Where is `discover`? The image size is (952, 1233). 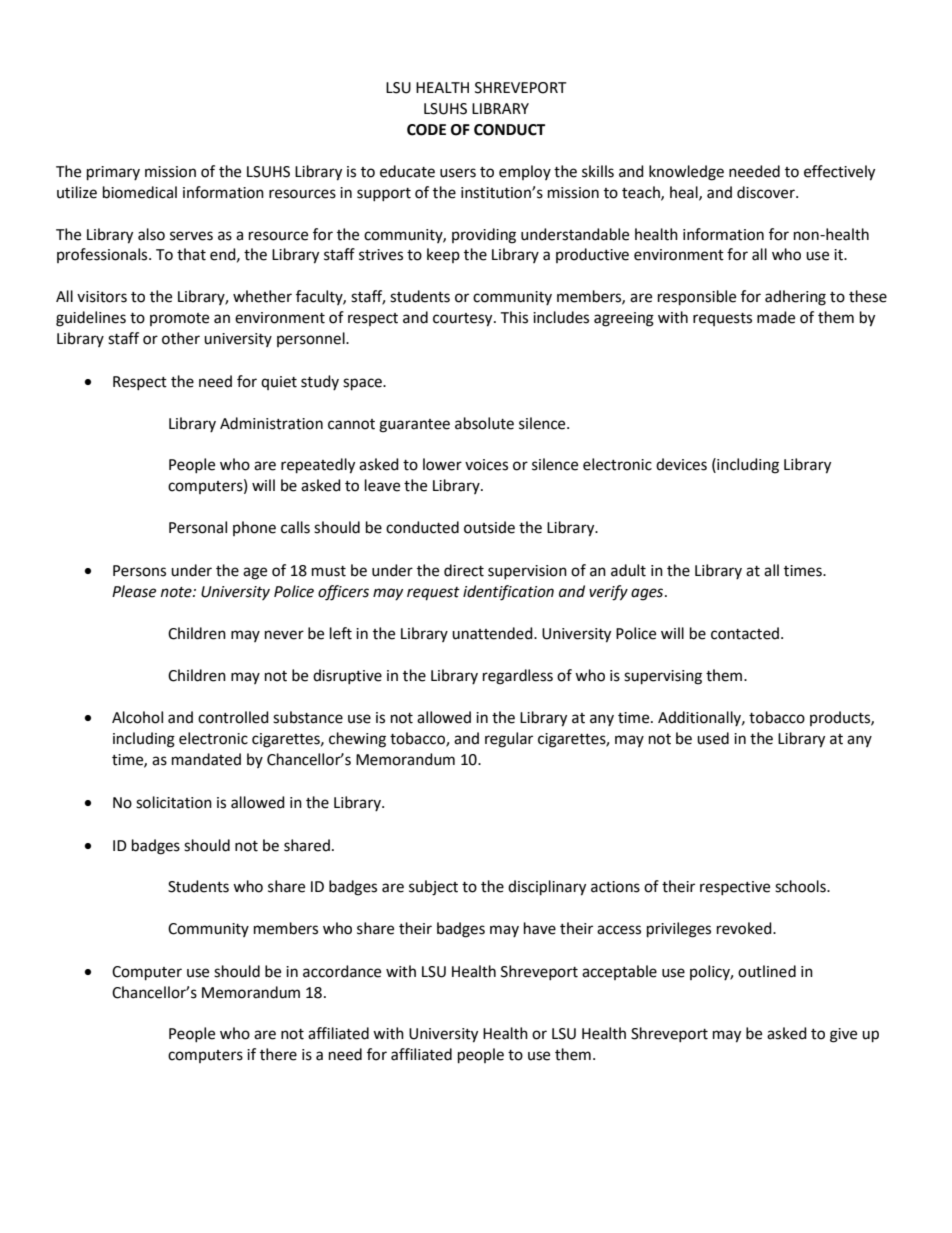 discover is located at coordinates (767, 192).
